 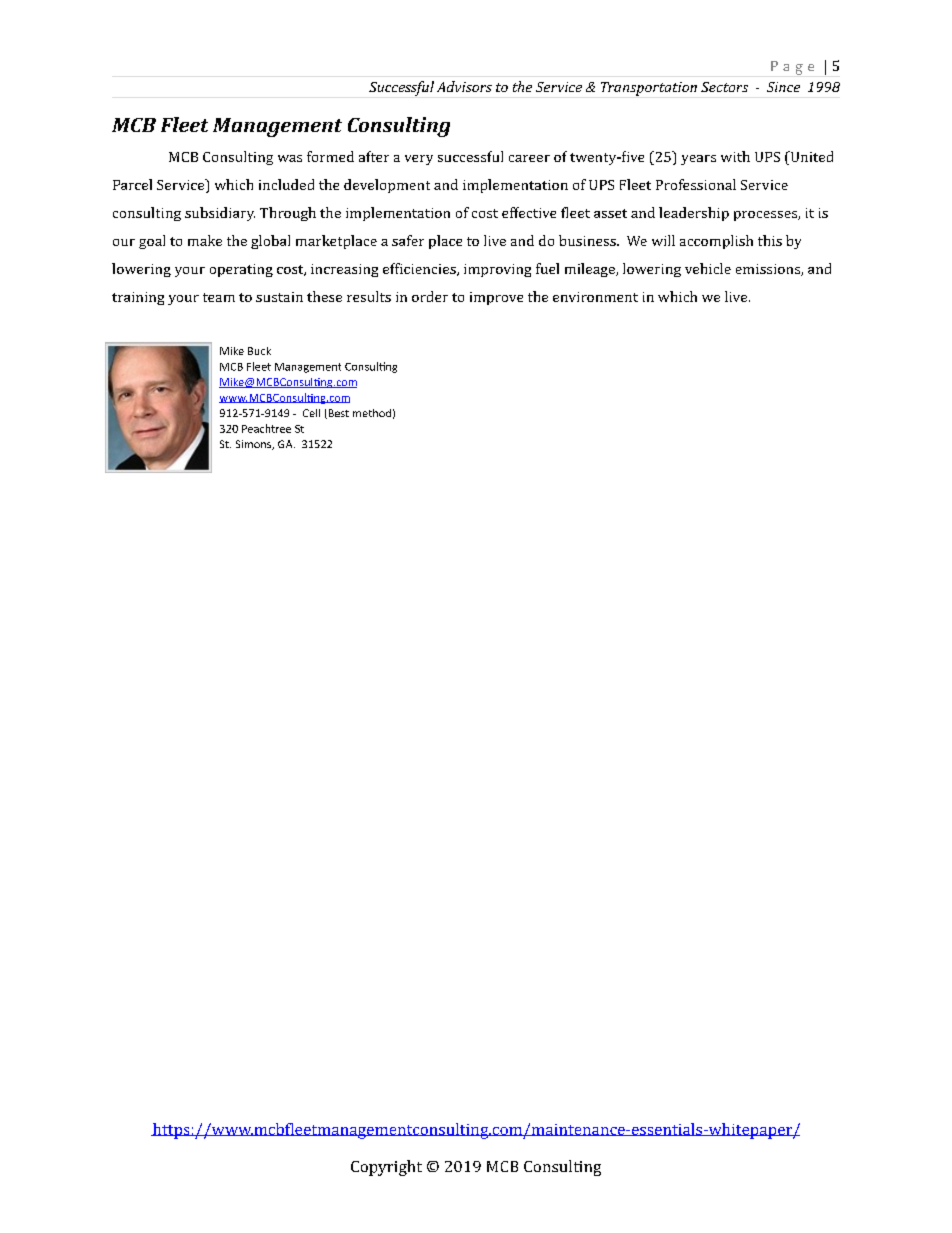 What do you see at coordinates (464, 86) in the screenshot?
I see `Advisors` at bounding box center [464, 86].
